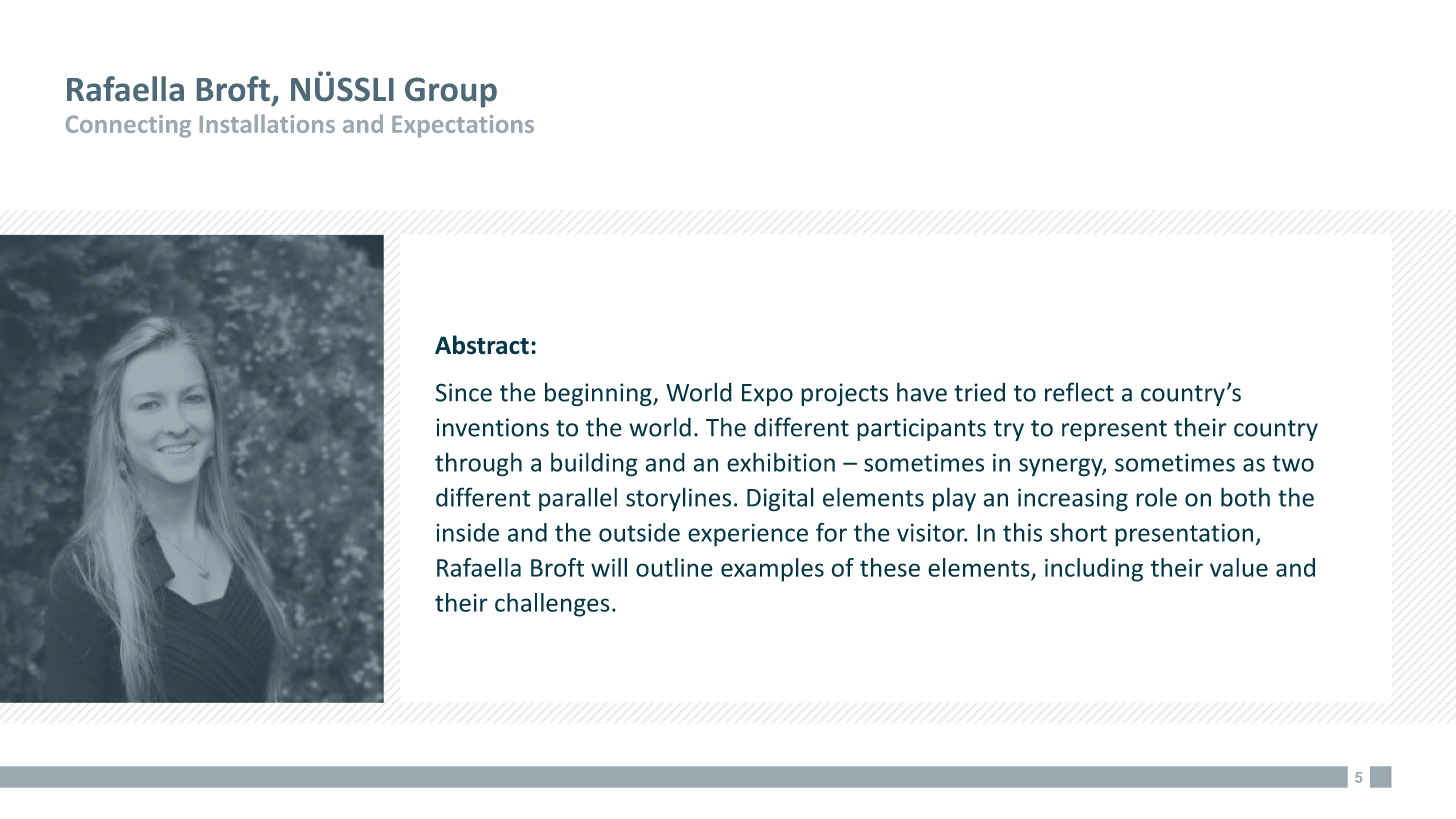  I want to click on challenges, so click(552, 605).
